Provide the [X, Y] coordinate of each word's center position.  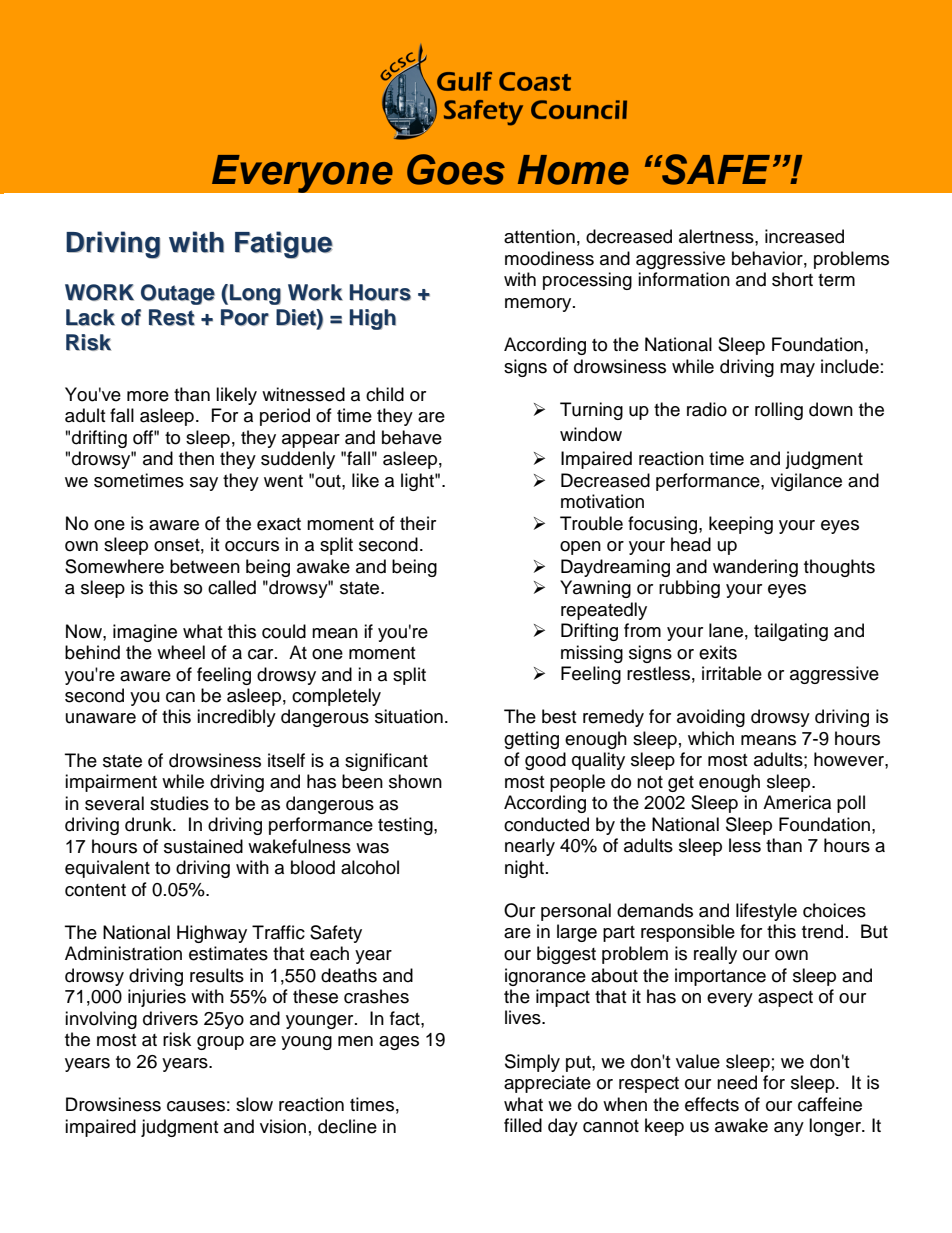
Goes [456, 169]
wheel [181, 652]
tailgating [791, 632]
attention [539, 236]
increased [804, 236]
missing [592, 654]
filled [523, 1125]
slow [254, 1104]
